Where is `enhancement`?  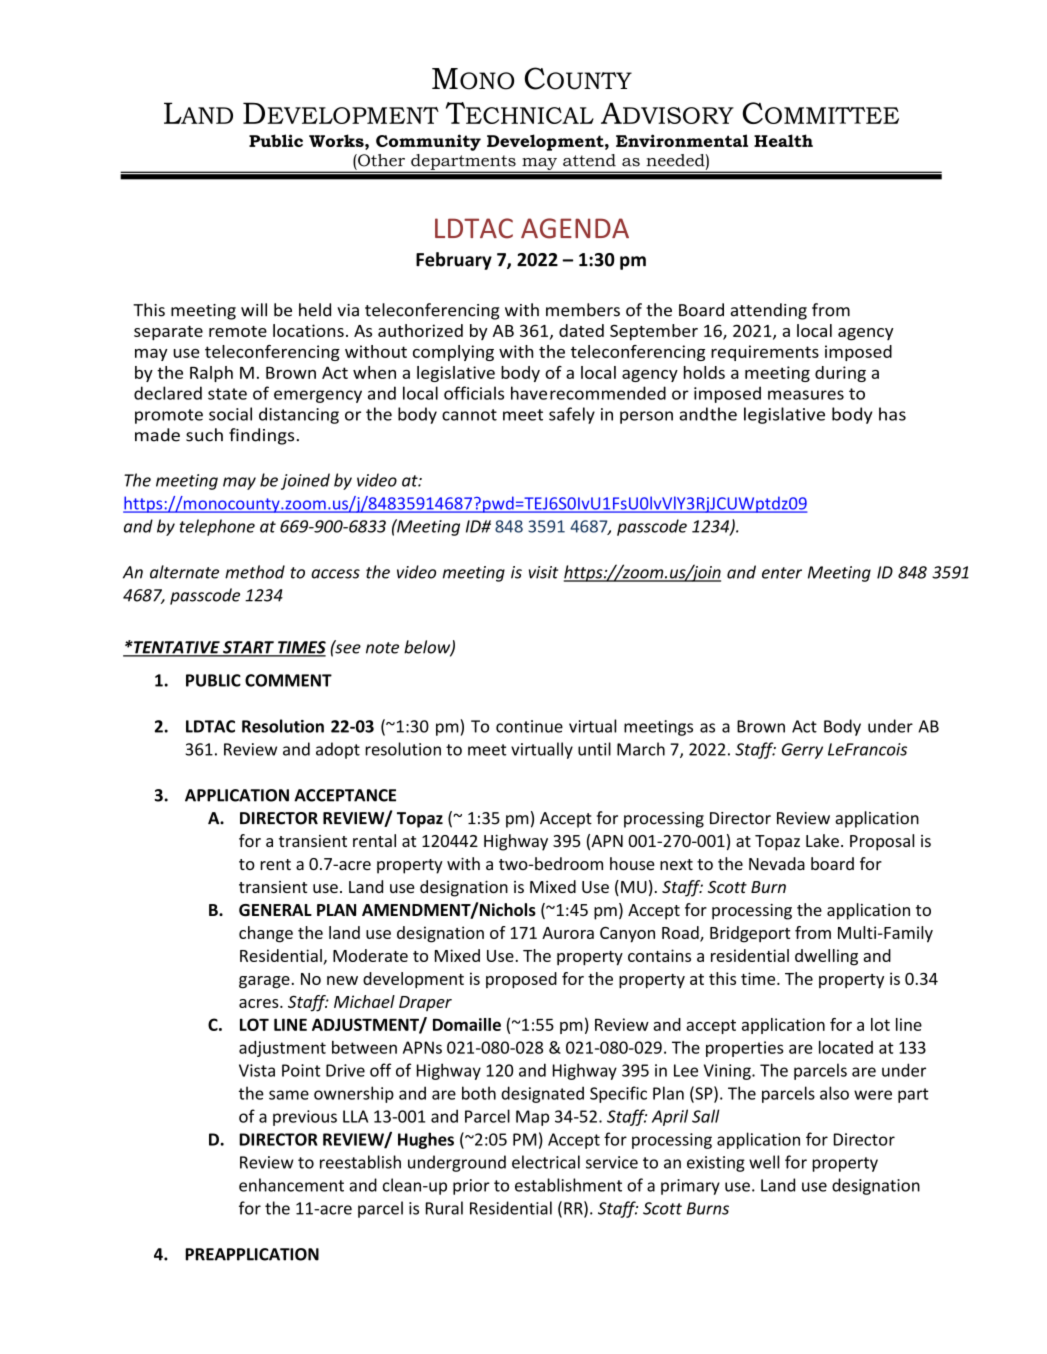 enhancement is located at coordinates (291, 1185).
